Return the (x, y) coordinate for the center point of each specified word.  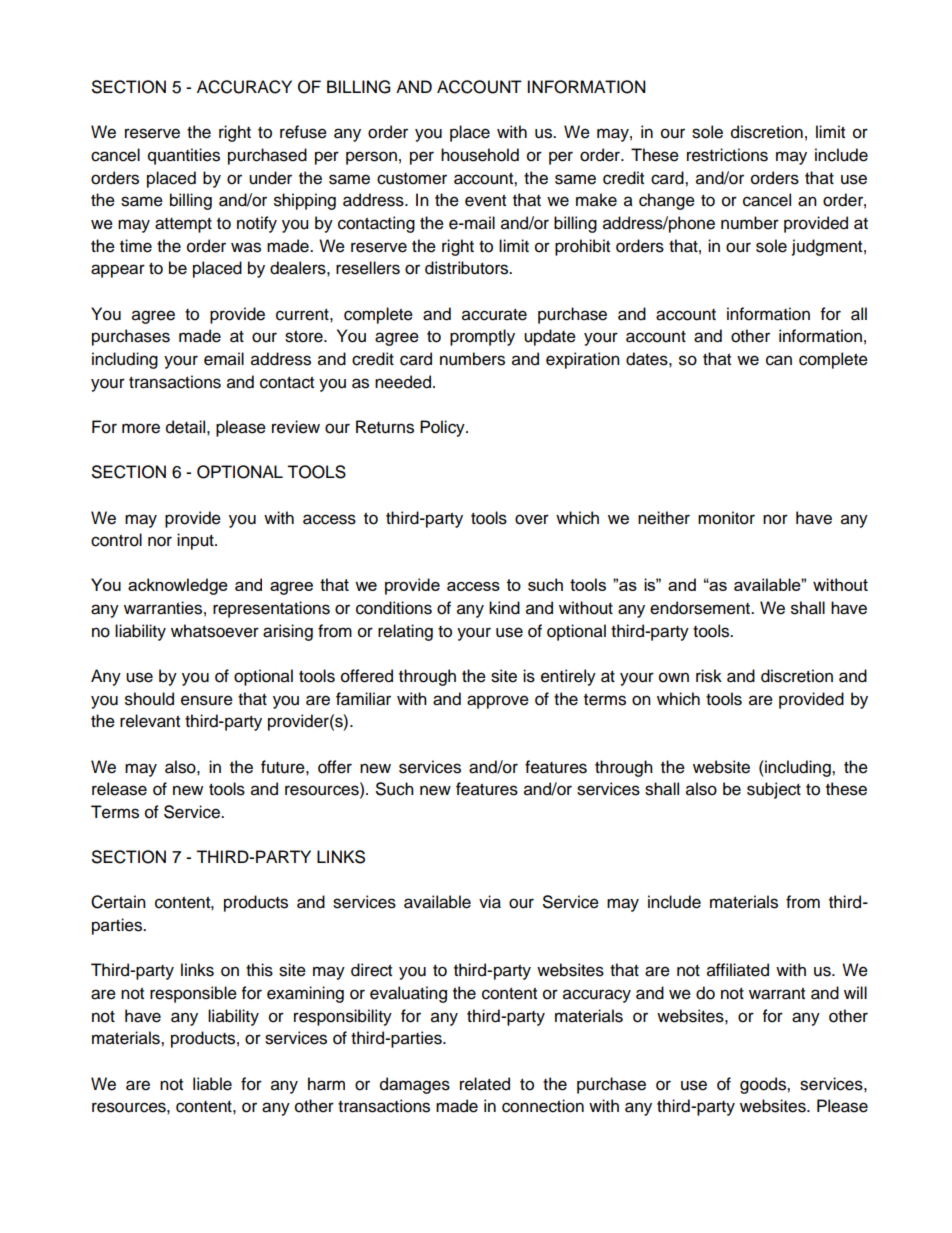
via (490, 902)
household (480, 155)
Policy (443, 428)
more (141, 428)
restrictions (727, 155)
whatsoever (215, 631)
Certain (118, 902)
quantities (184, 156)
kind (504, 608)
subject (774, 790)
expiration (583, 360)
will (855, 992)
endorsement (701, 608)
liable (212, 1084)
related (485, 1084)
